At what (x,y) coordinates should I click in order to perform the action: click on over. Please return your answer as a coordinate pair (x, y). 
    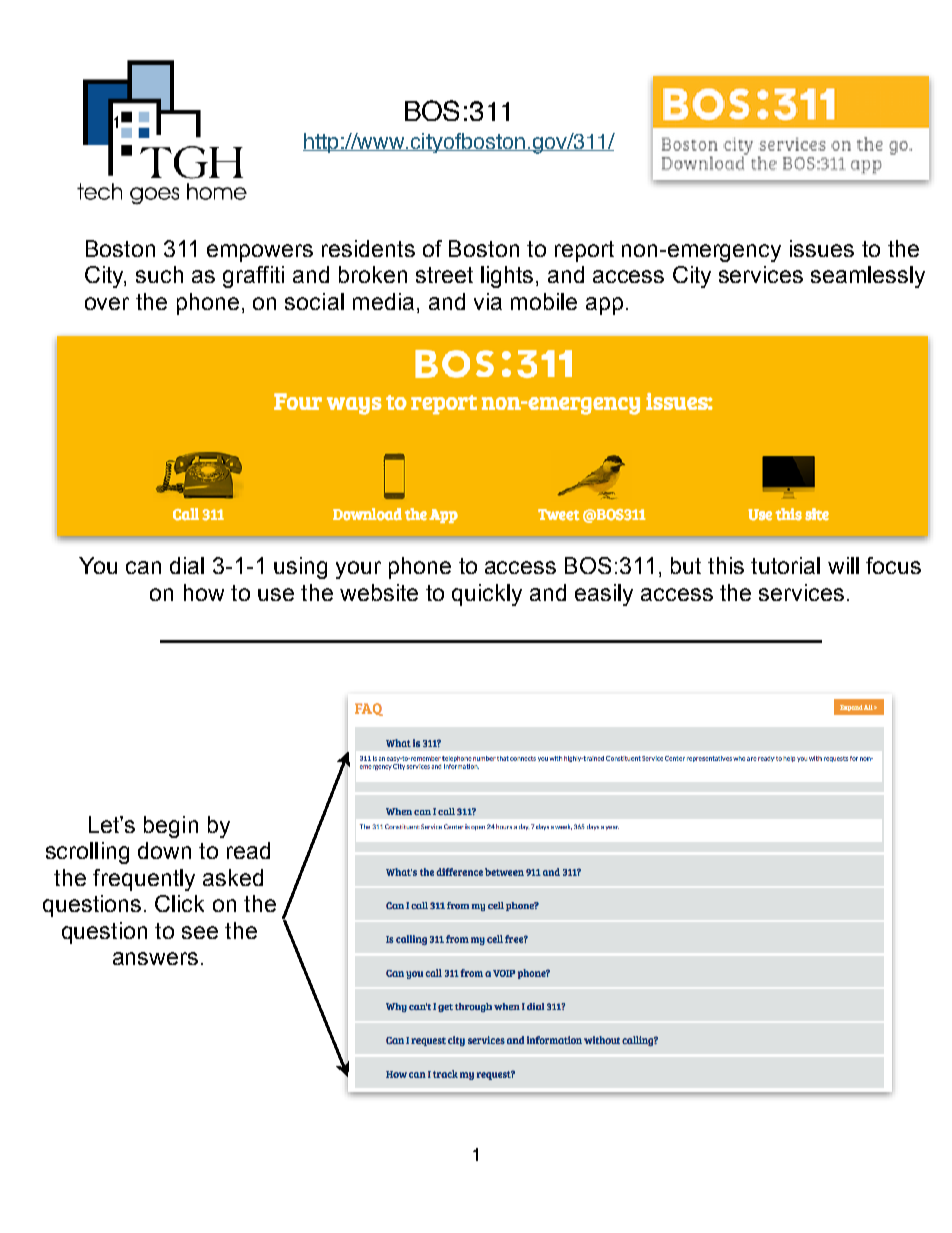
    Looking at the image, I should click on (107, 303).
